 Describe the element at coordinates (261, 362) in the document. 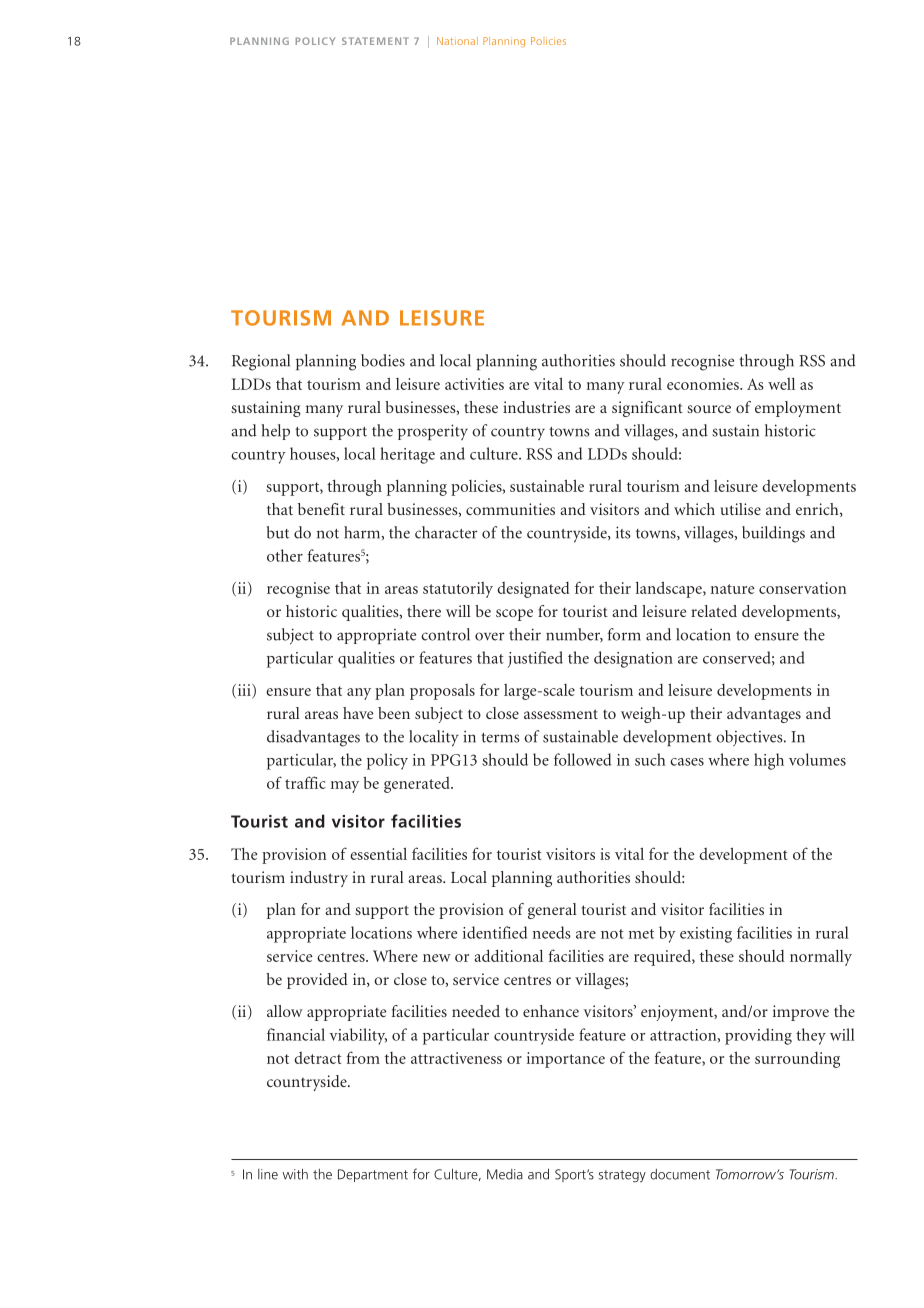

I see `Regional` at that location.
